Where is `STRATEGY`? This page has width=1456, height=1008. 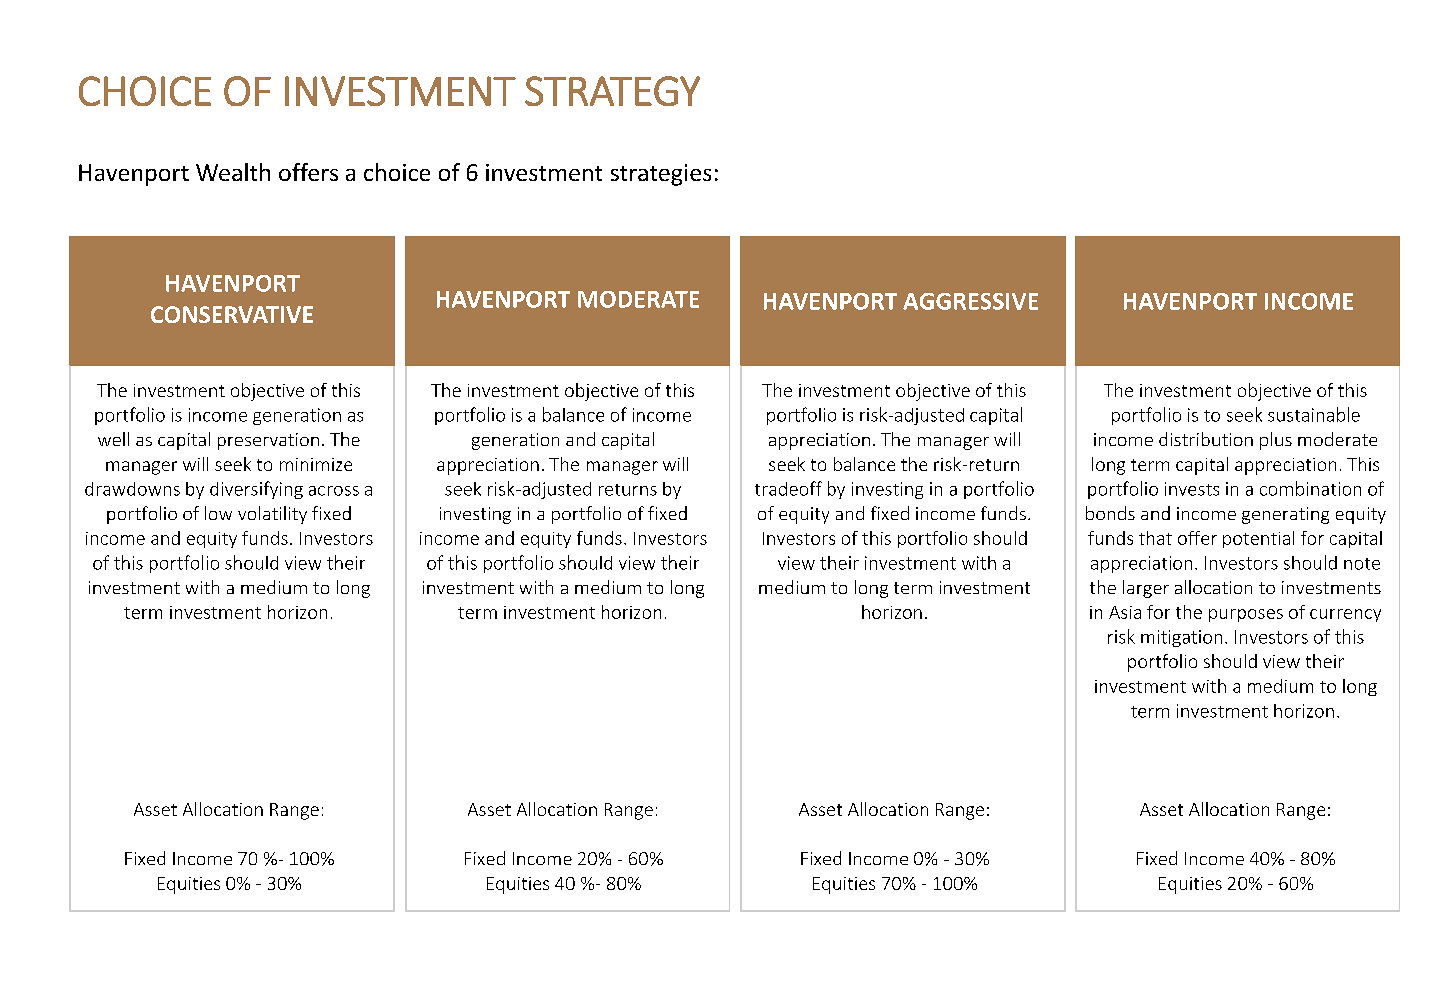 STRATEGY is located at coordinates (612, 91).
